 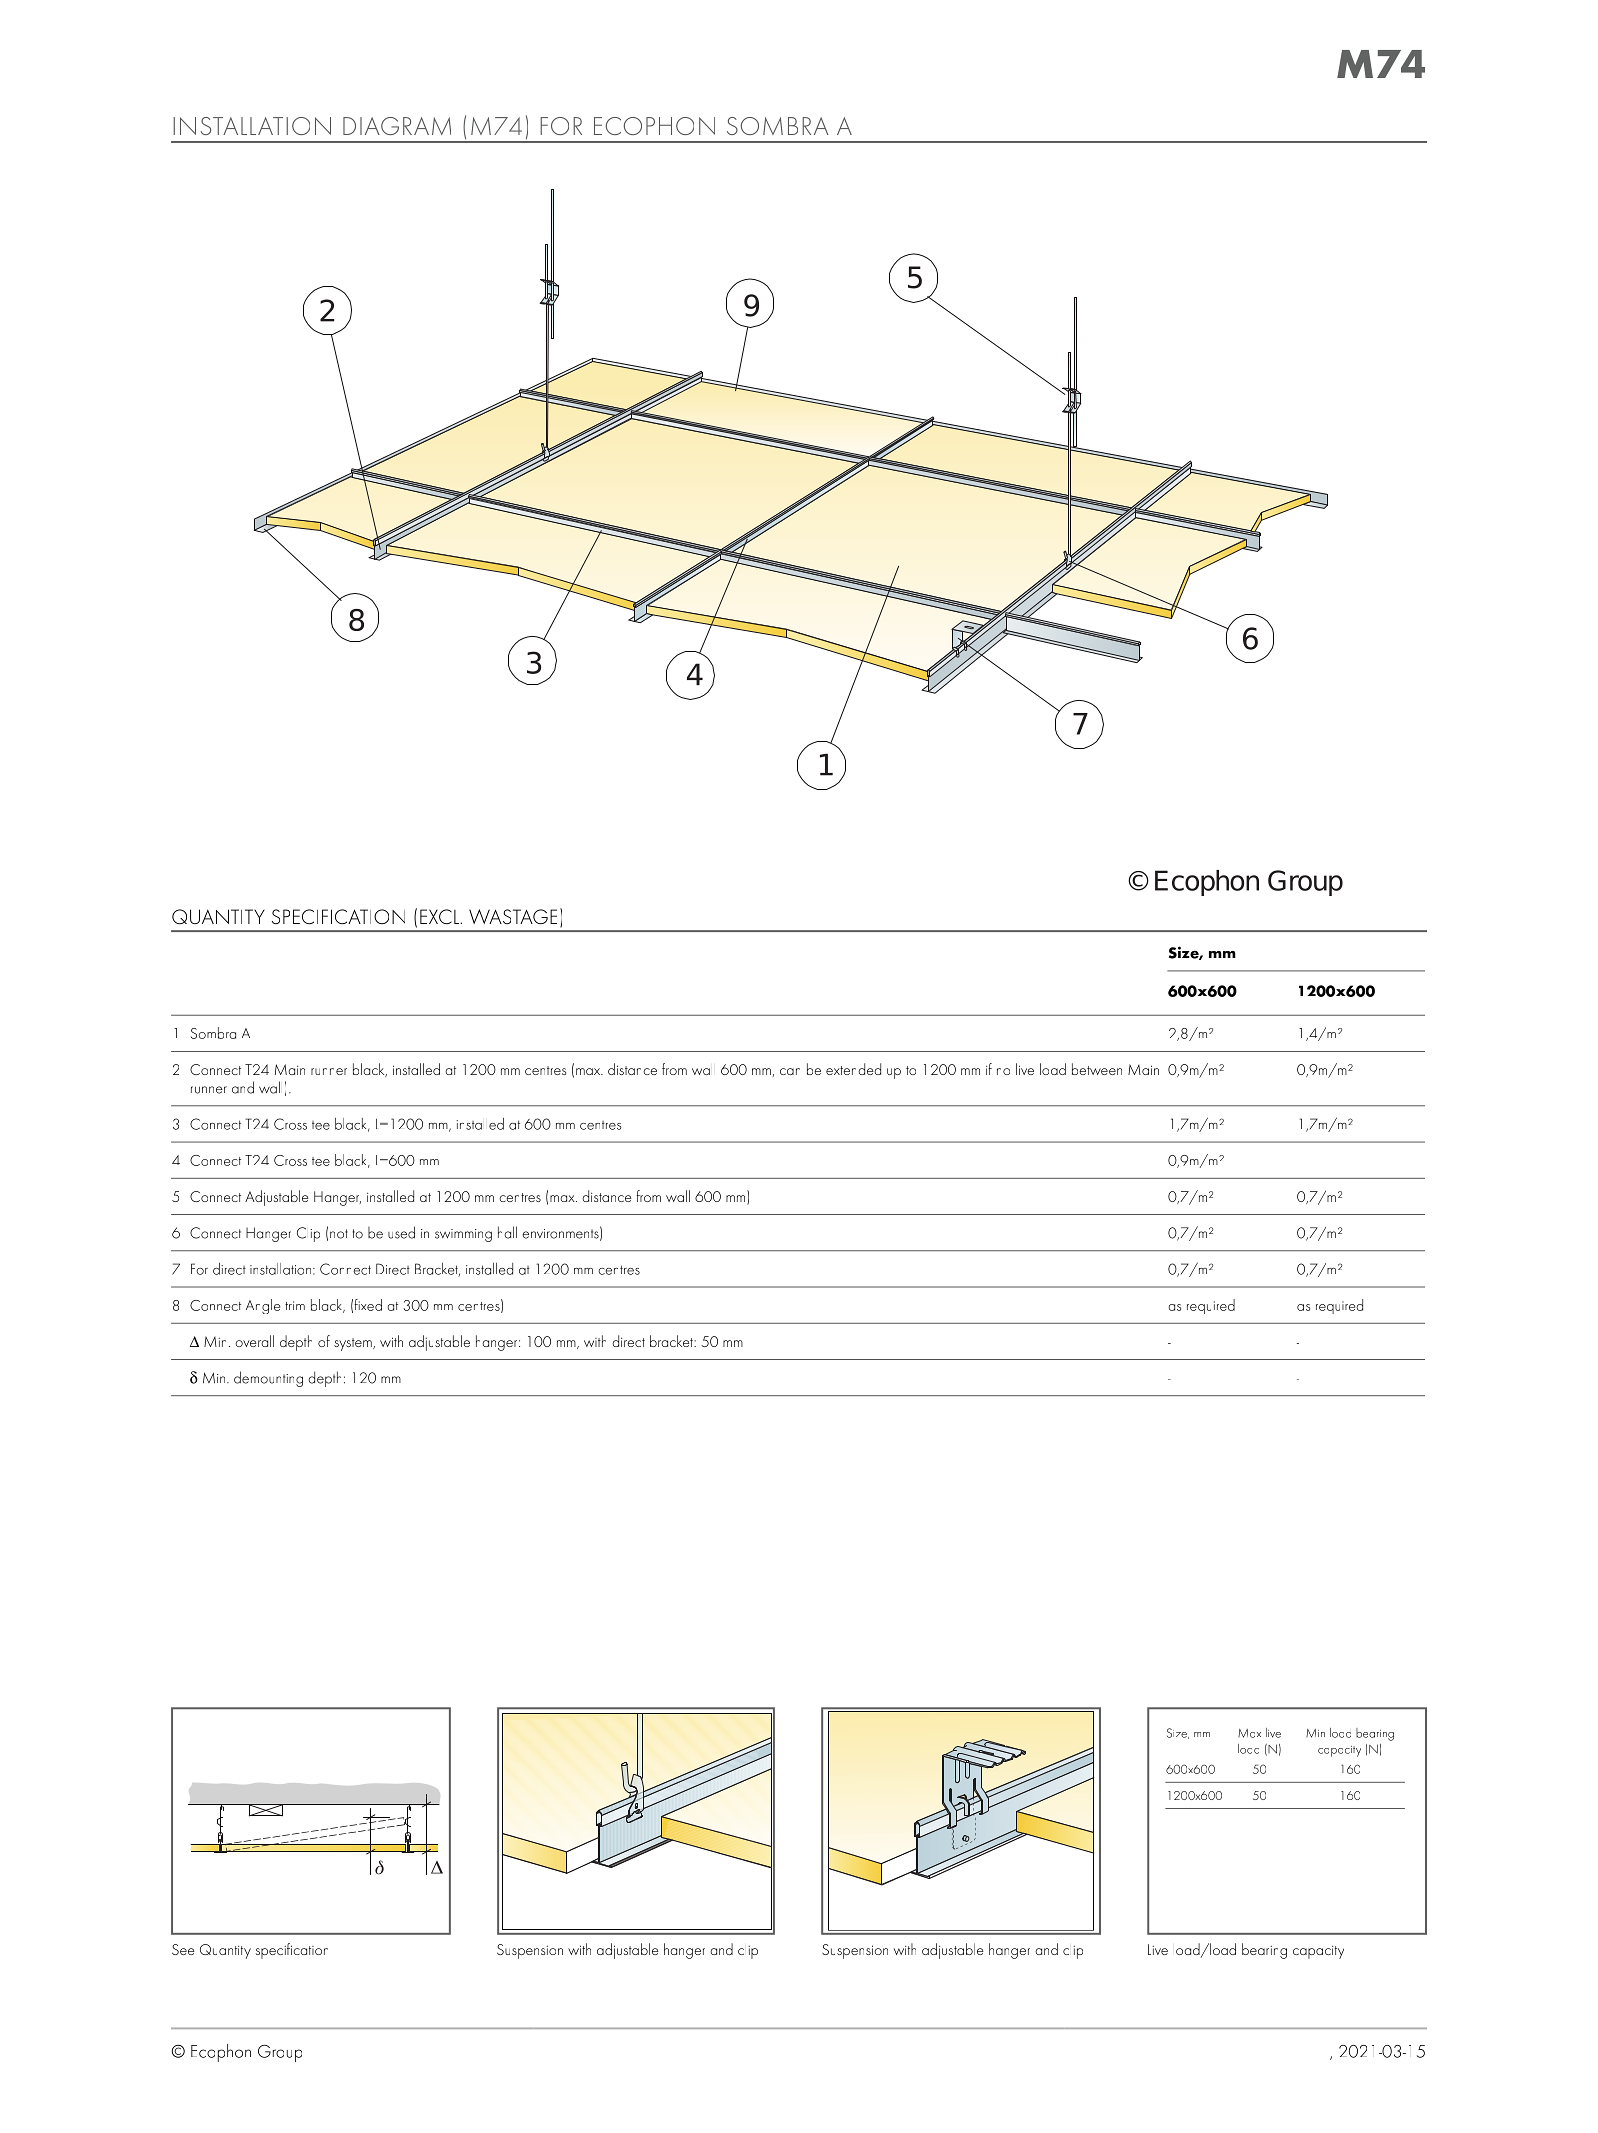 I want to click on between, so click(x=1097, y=1069).
